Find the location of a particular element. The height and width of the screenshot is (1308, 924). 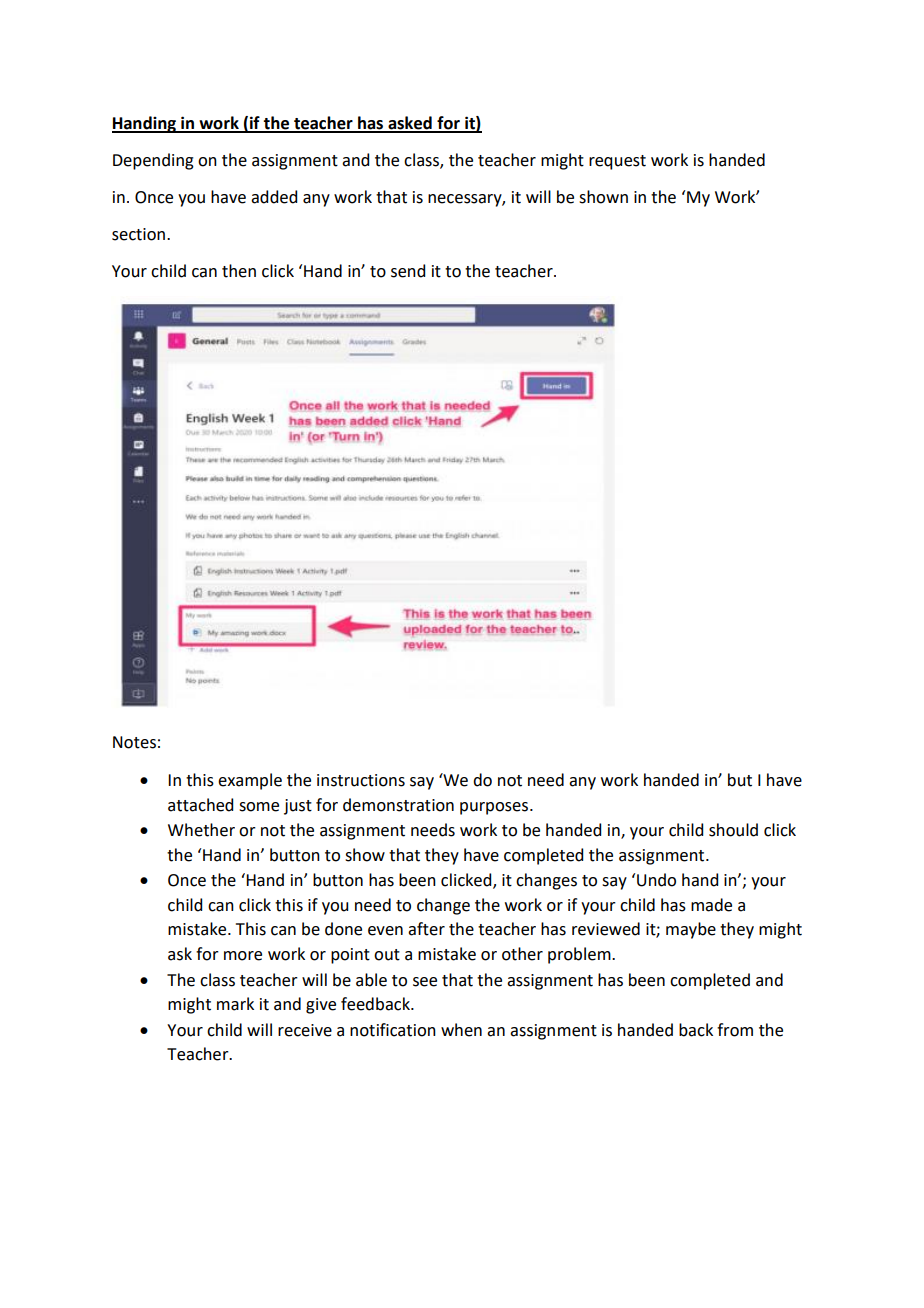

mark is located at coordinates (235, 1004).
